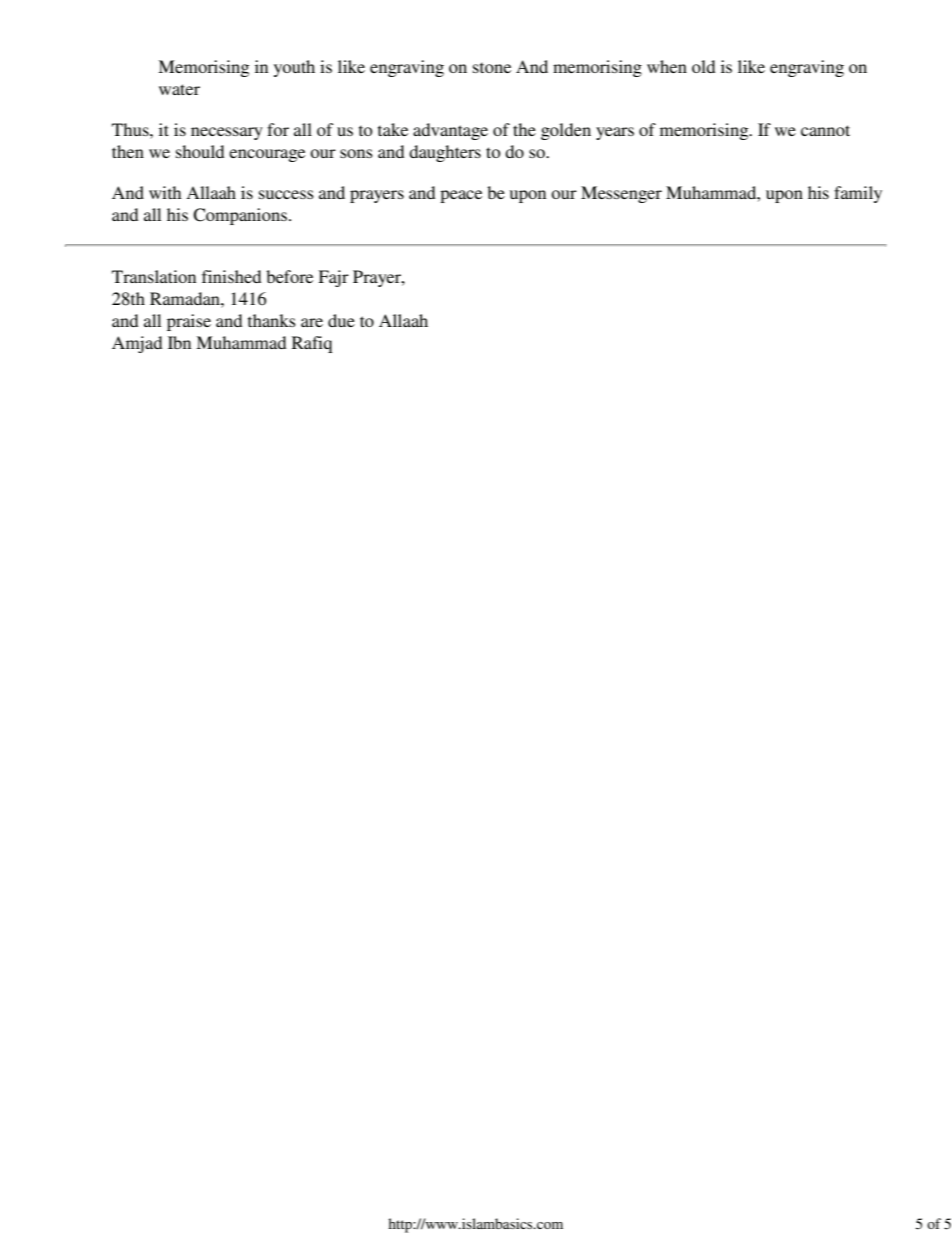 This image has height=1233, width=952. What do you see at coordinates (200, 151) in the image?
I see `should` at bounding box center [200, 151].
